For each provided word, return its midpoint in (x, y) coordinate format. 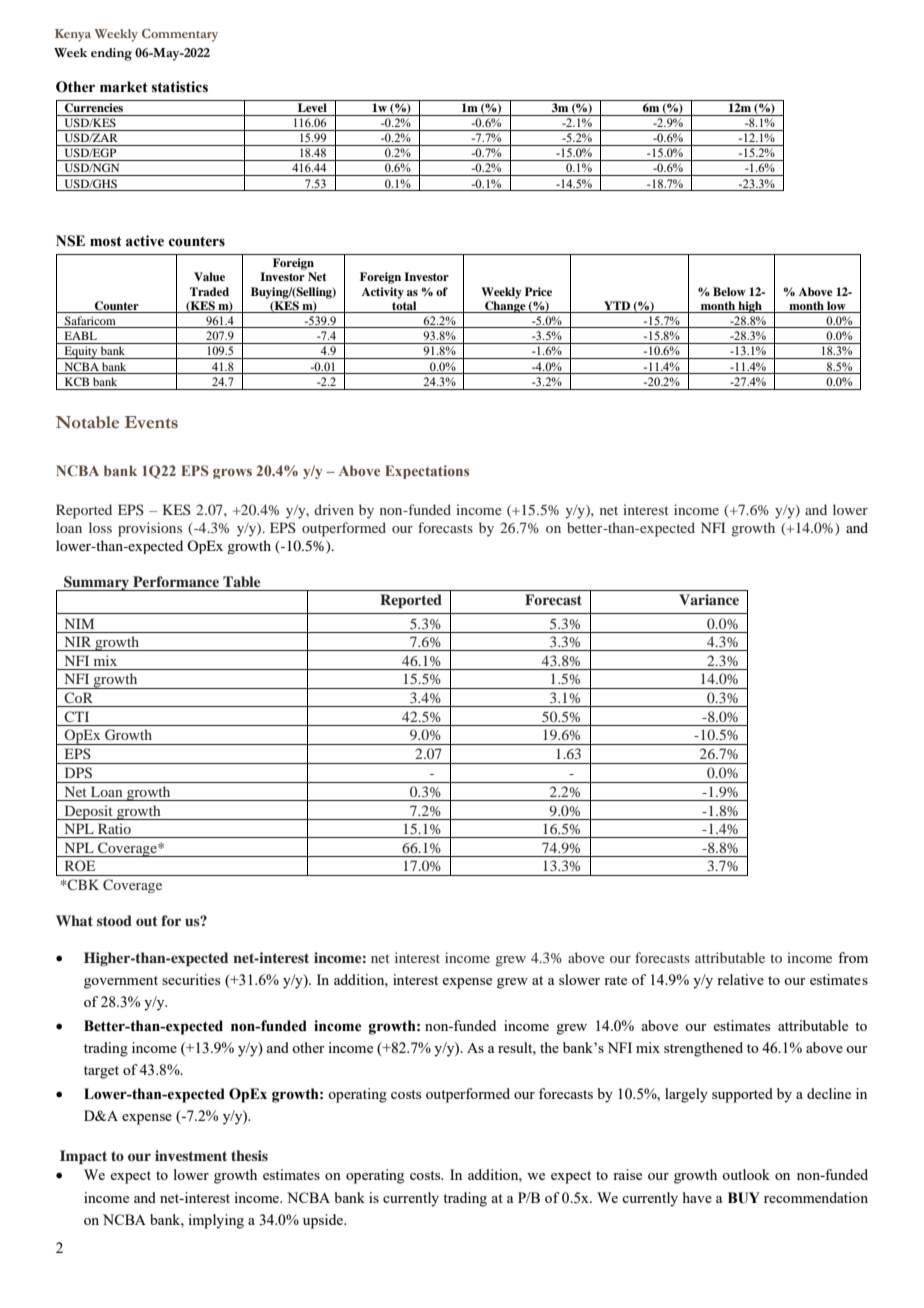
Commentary (180, 35)
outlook (746, 1174)
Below (729, 291)
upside (324, 1221)
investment (191, 1155)
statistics (180, 87)
